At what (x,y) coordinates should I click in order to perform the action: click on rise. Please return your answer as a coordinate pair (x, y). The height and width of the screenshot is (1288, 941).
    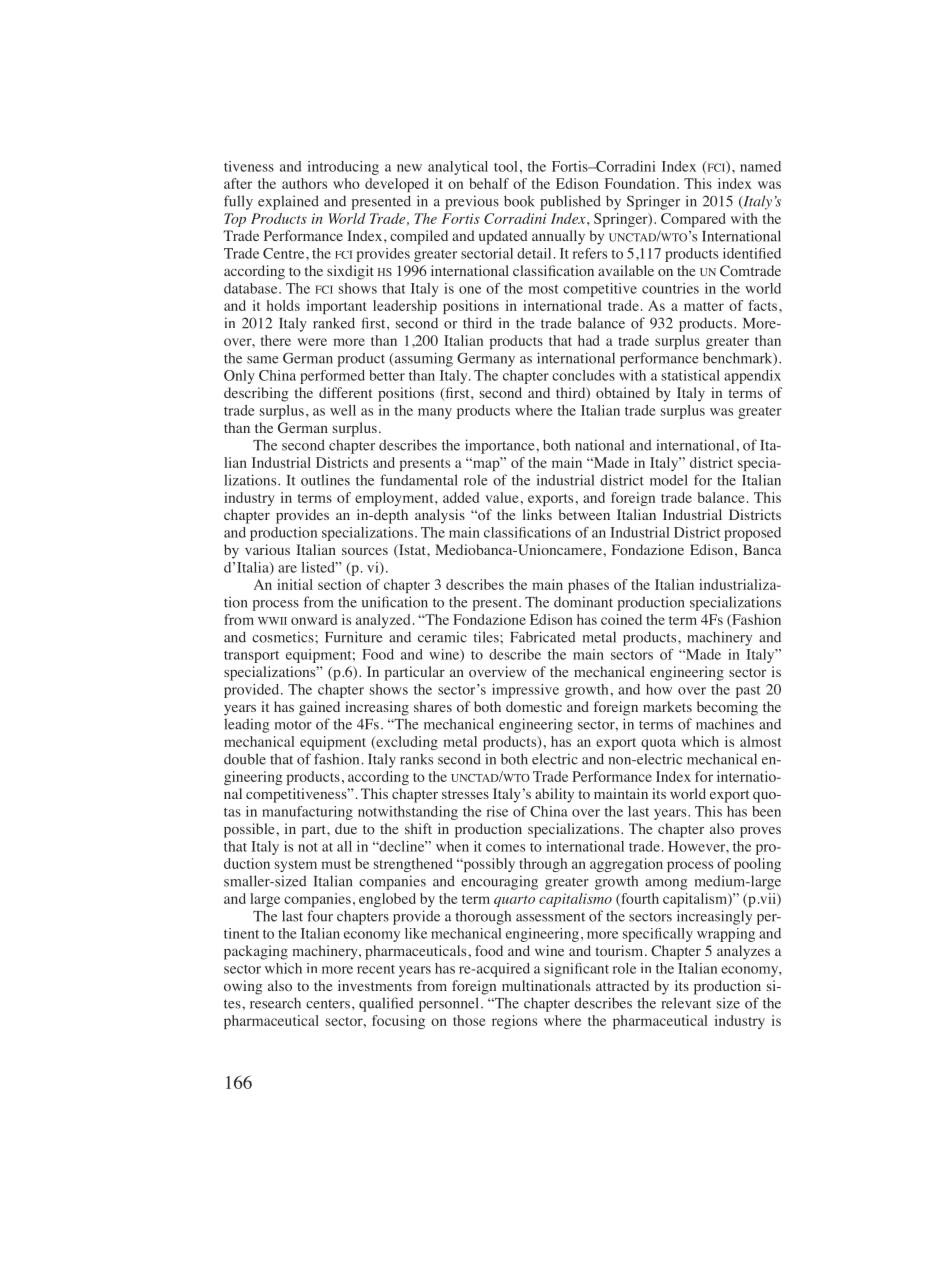
    Looking at the image, I should click on (497, 811).
